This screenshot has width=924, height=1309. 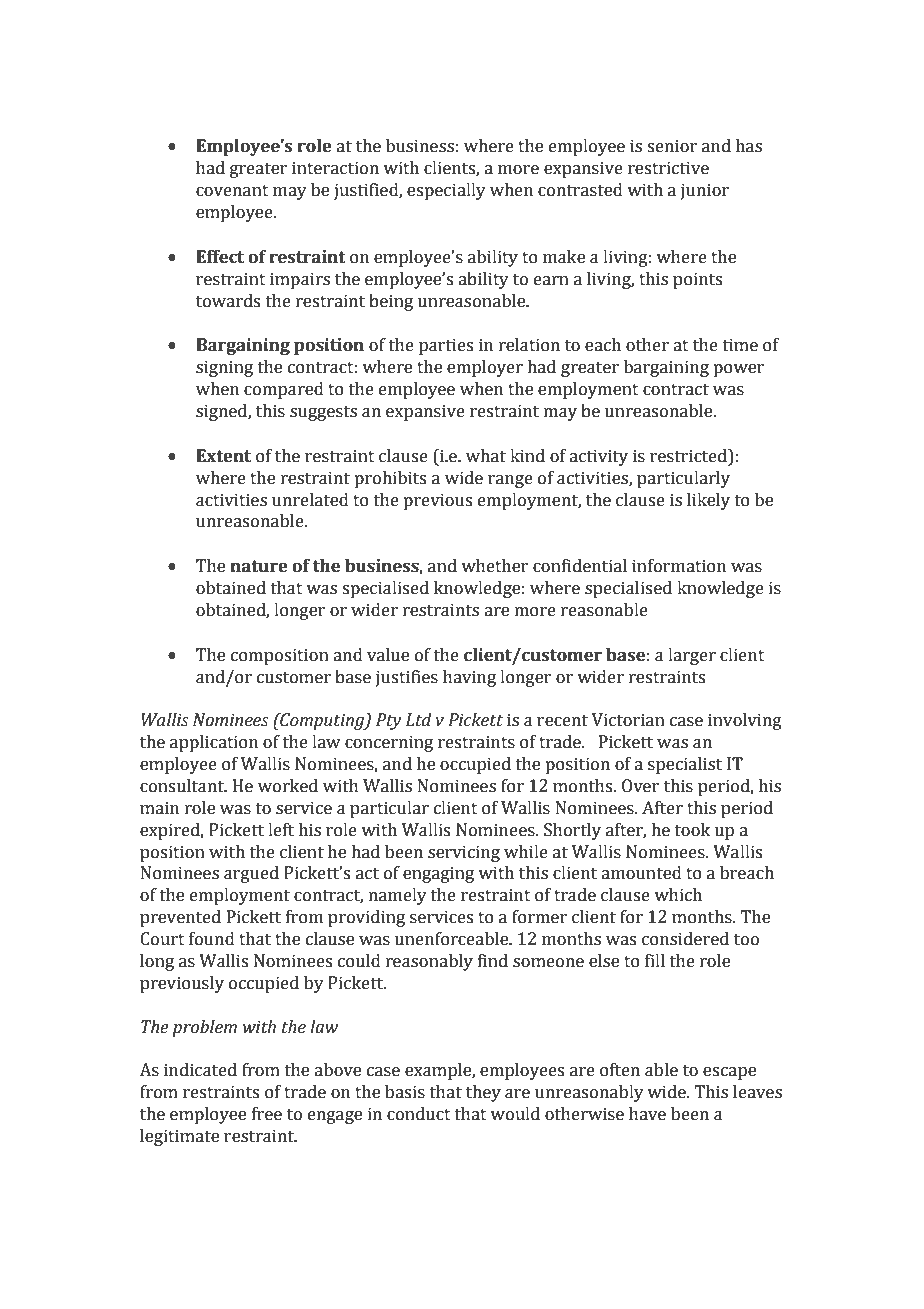 I want to click on servicing, so click(x=464, y=853).
